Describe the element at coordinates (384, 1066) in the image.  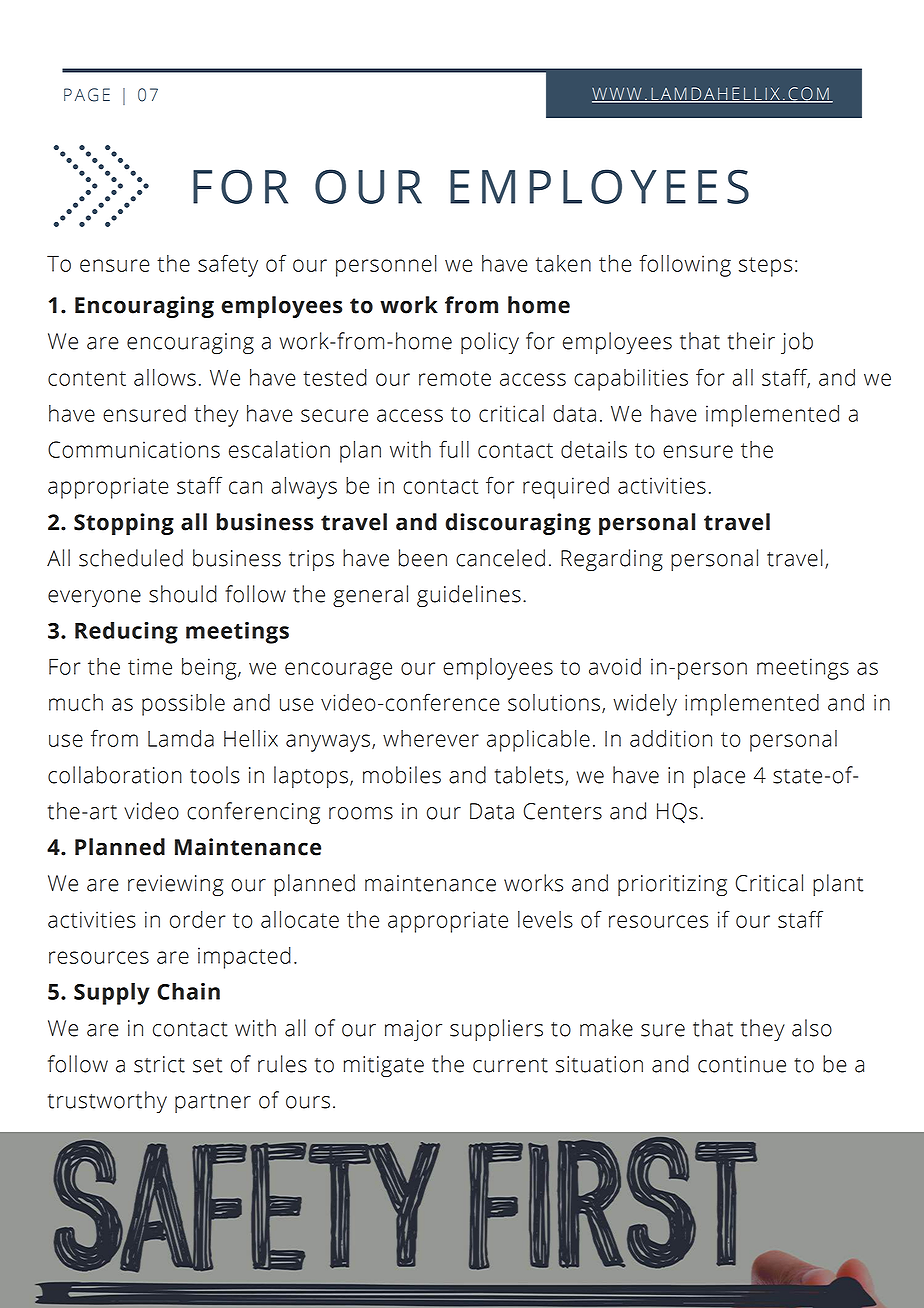
I see `mitigate` at that location.
